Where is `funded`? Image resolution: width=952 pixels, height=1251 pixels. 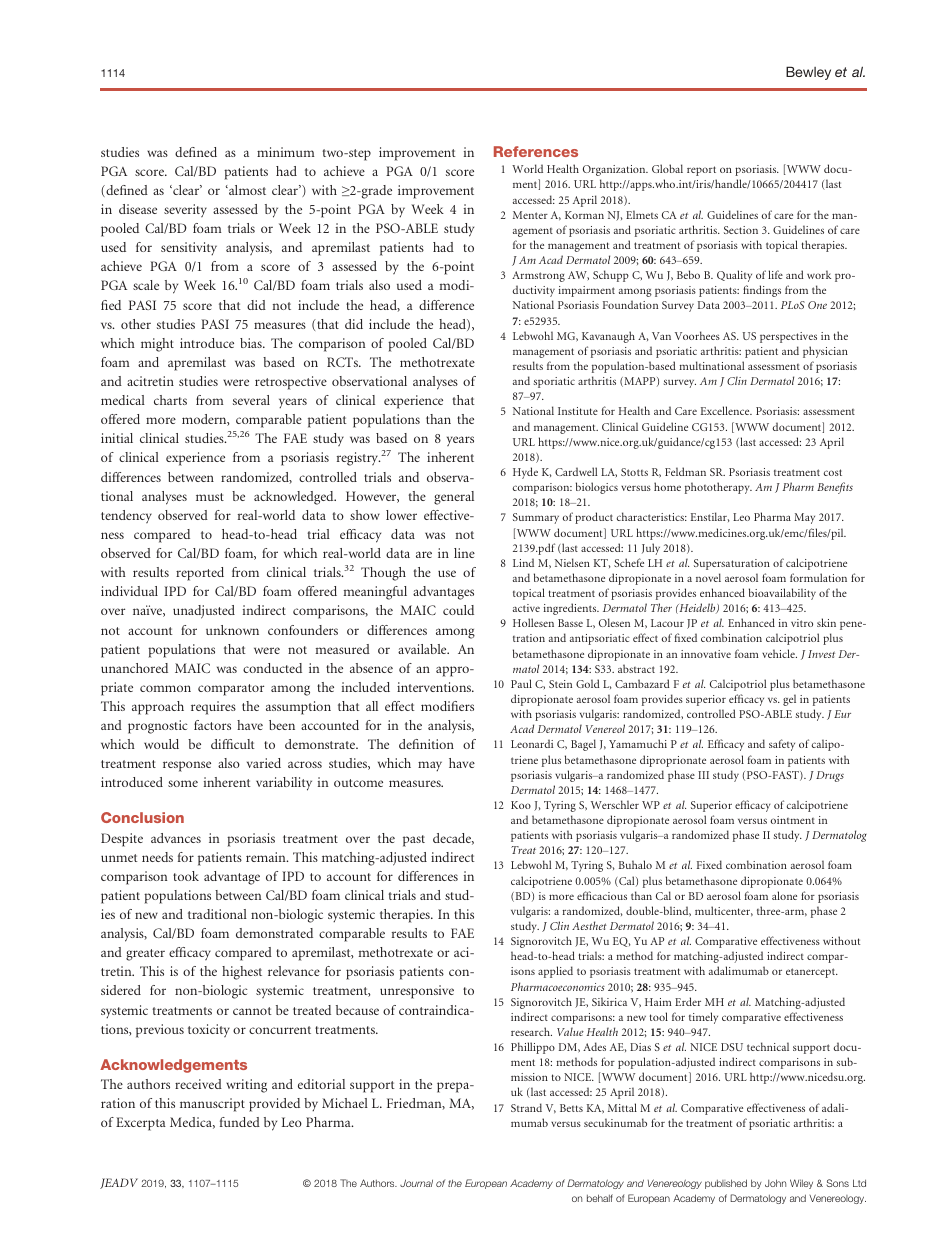 funded is located at coordinates (240, 1122).
